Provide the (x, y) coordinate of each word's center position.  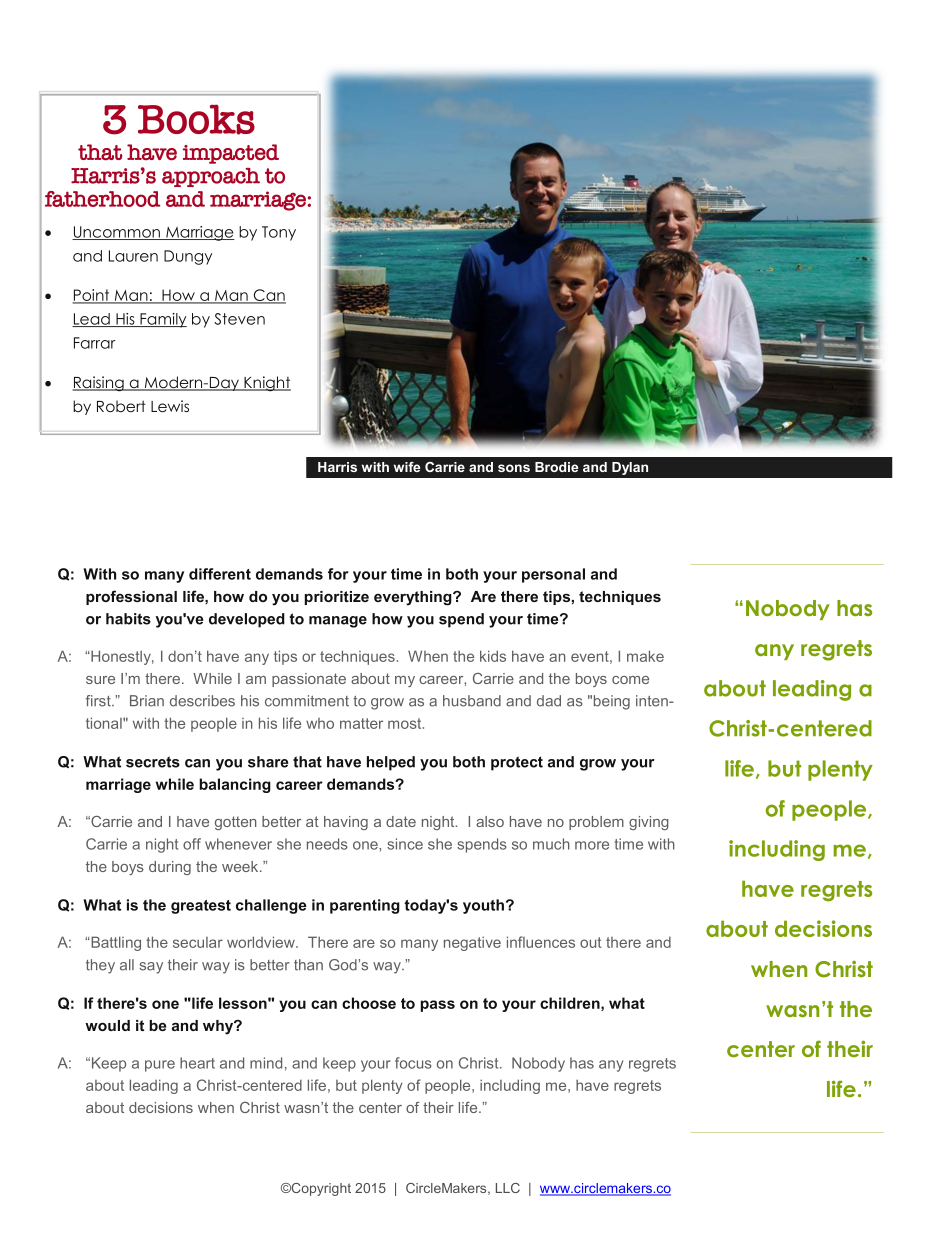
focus (413, 1063)
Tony (279, 233)
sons (514, 468)
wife (407, 467)
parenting (365, 906)
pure (160, 1066)
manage (338, 622)
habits (128, 619)
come (630, 680)
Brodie (556, 467)
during (170, 868)
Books (196, 119)
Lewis (170, 406)
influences (541, 942)
